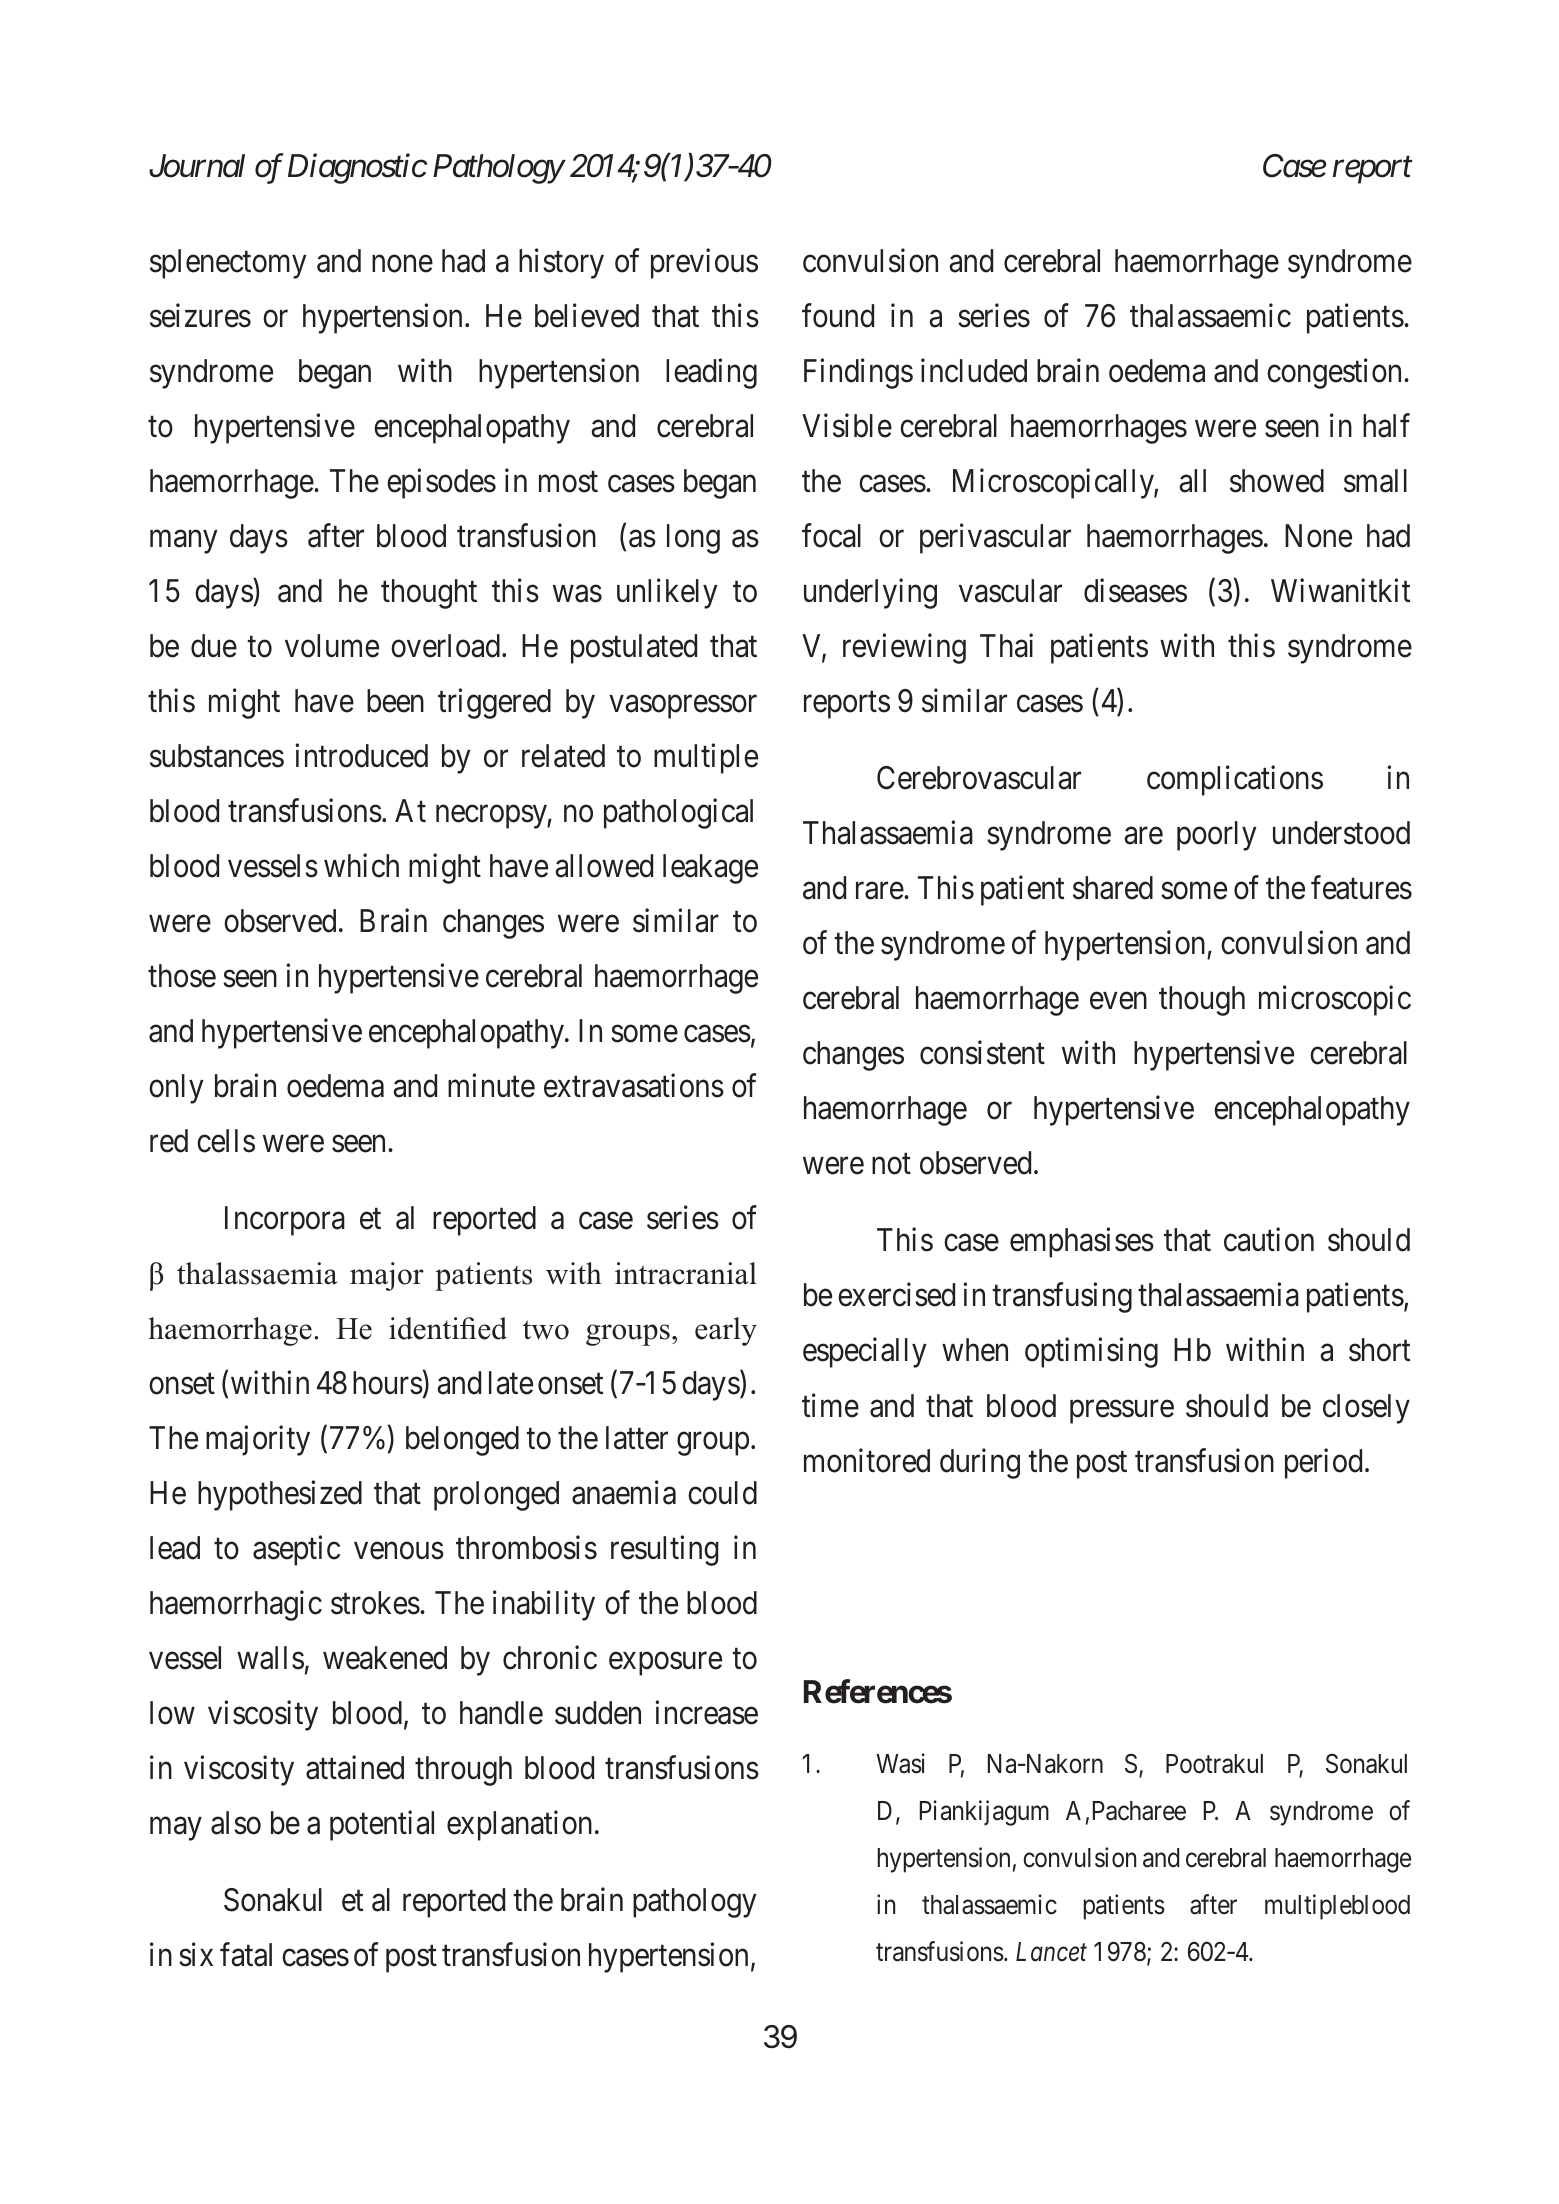 The width and height of the screenshot is (1559, 2204). Describe the element at coordinates (1336, 374) in the screenshot. I see `congestion` at that location.
